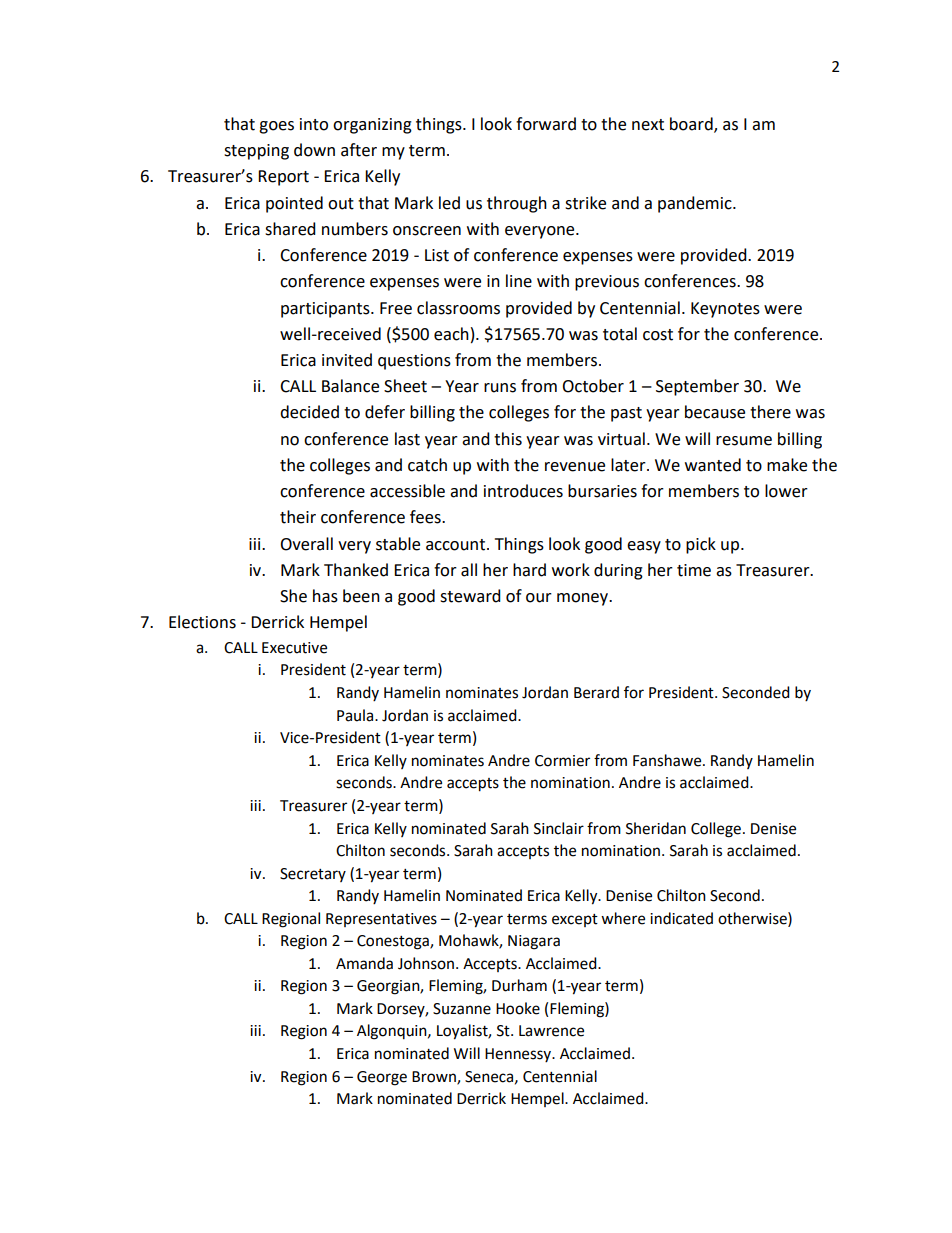 This screenshot has height=1233, width=952. What do you see at coordinates (309, 412) in the screenshot?
I see `decided` at bounding box center [309, 412].
